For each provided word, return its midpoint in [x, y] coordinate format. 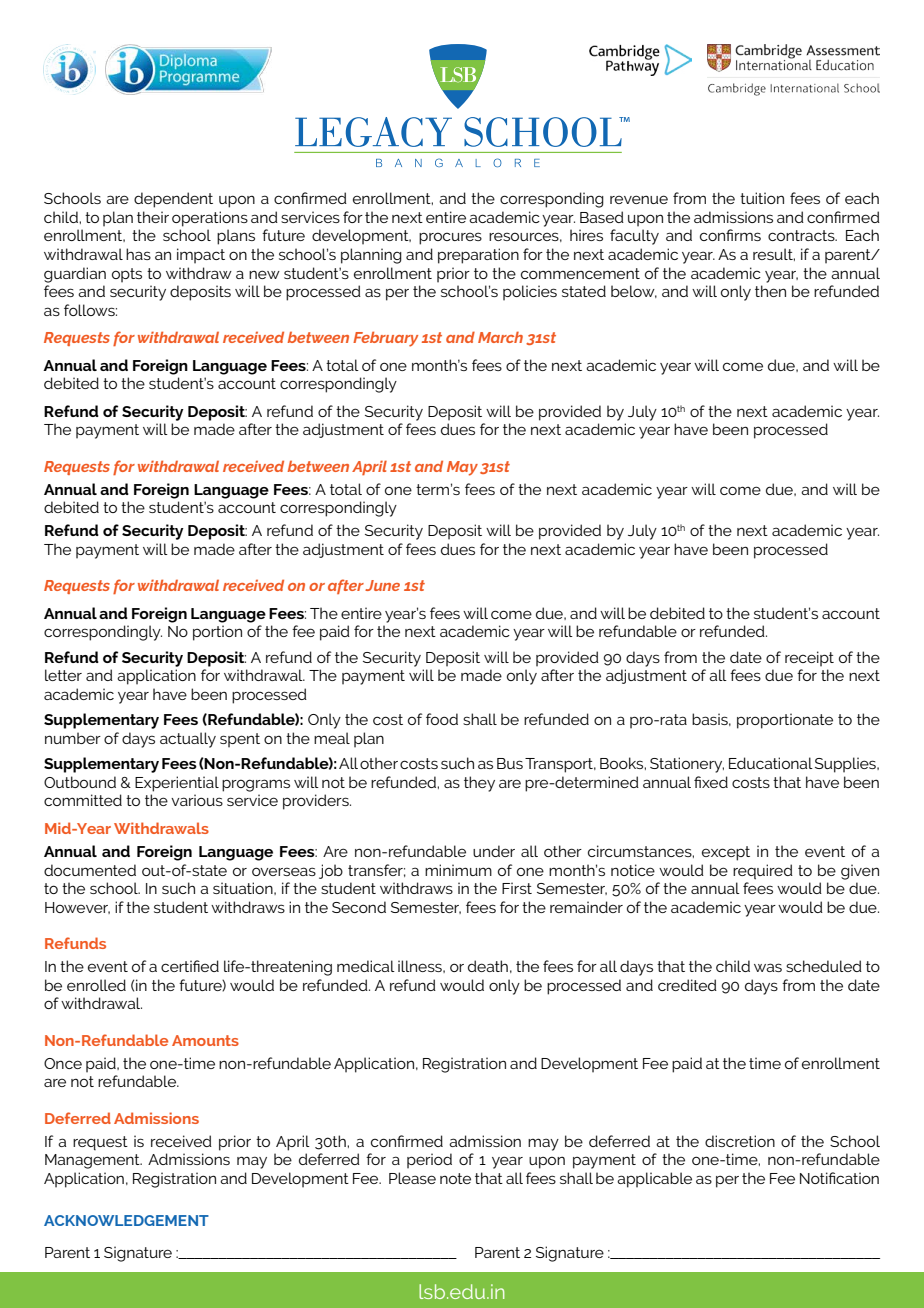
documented [90, 870]
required [763, 872]
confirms [730, 235]
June [382, 585]
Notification [839, 1178]
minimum [458, 870]
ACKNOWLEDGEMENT [126, 1220]
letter [63, 675]
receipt [809, 659]
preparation [478, 256]
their [153, 217]
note [455, 1178]
